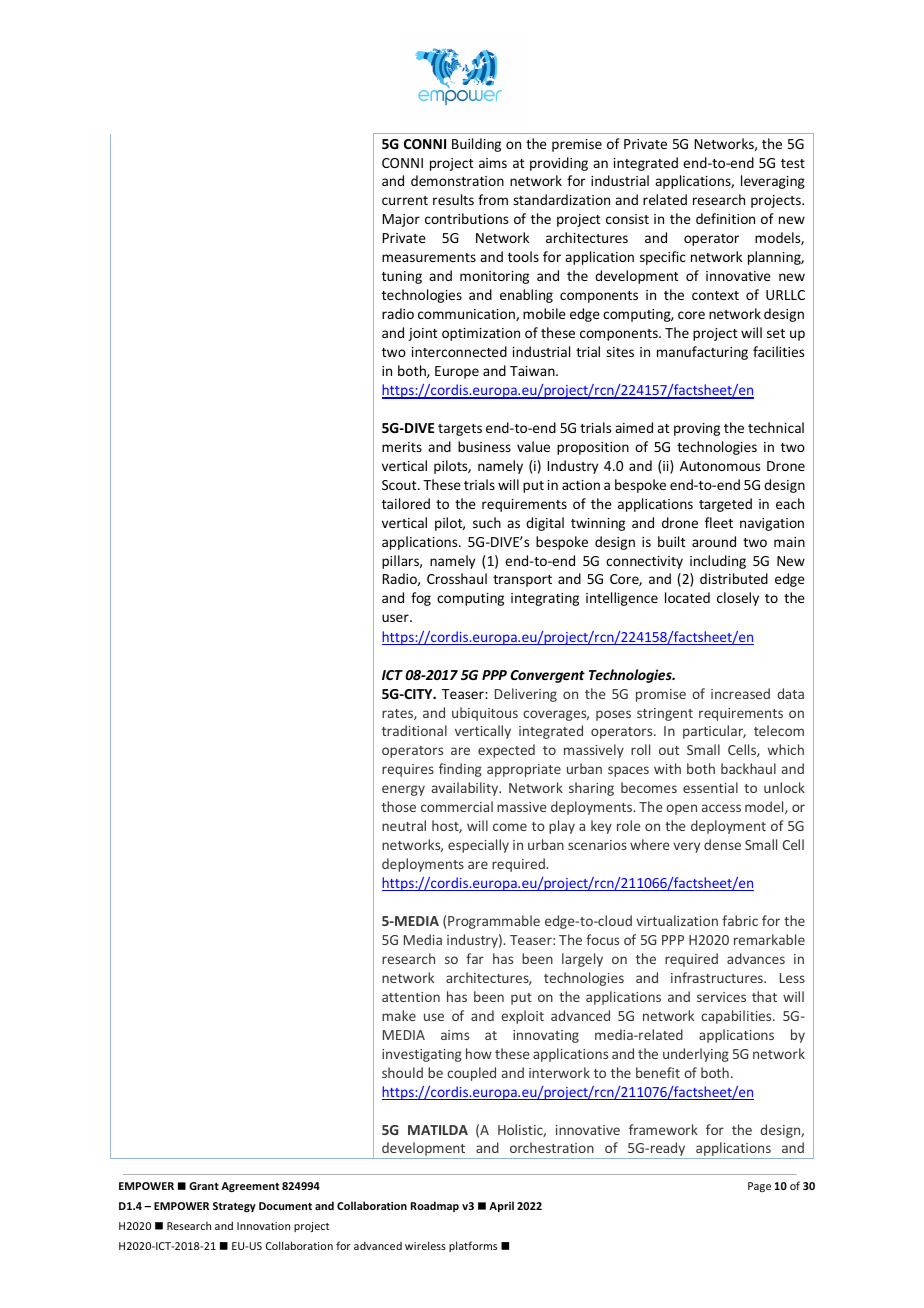  Describe the element at coordinates (501, 1206) in the screenshot. I see `April` at that location.
